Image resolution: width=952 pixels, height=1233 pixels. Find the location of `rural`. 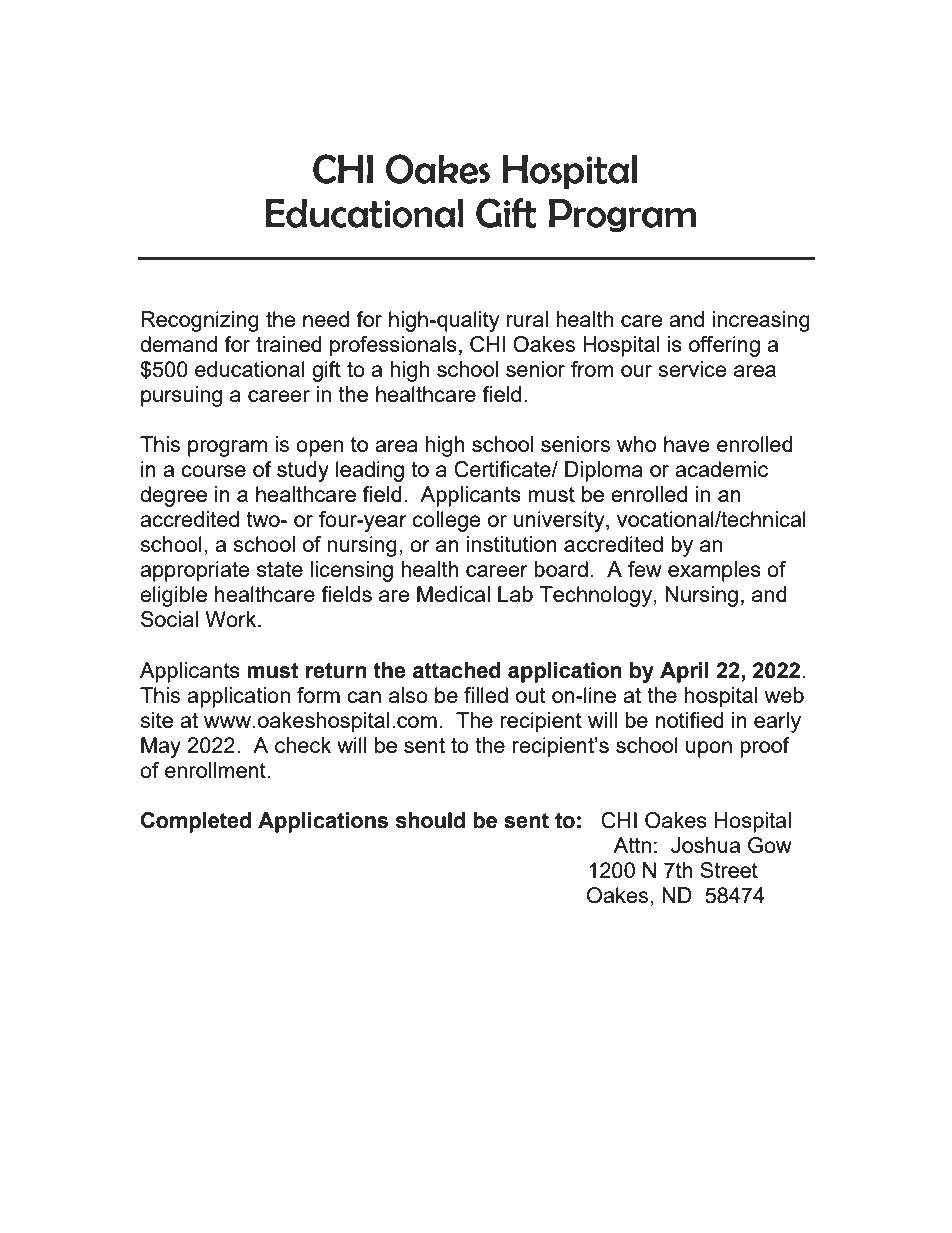

rural is located at coordinates (527, 319).
